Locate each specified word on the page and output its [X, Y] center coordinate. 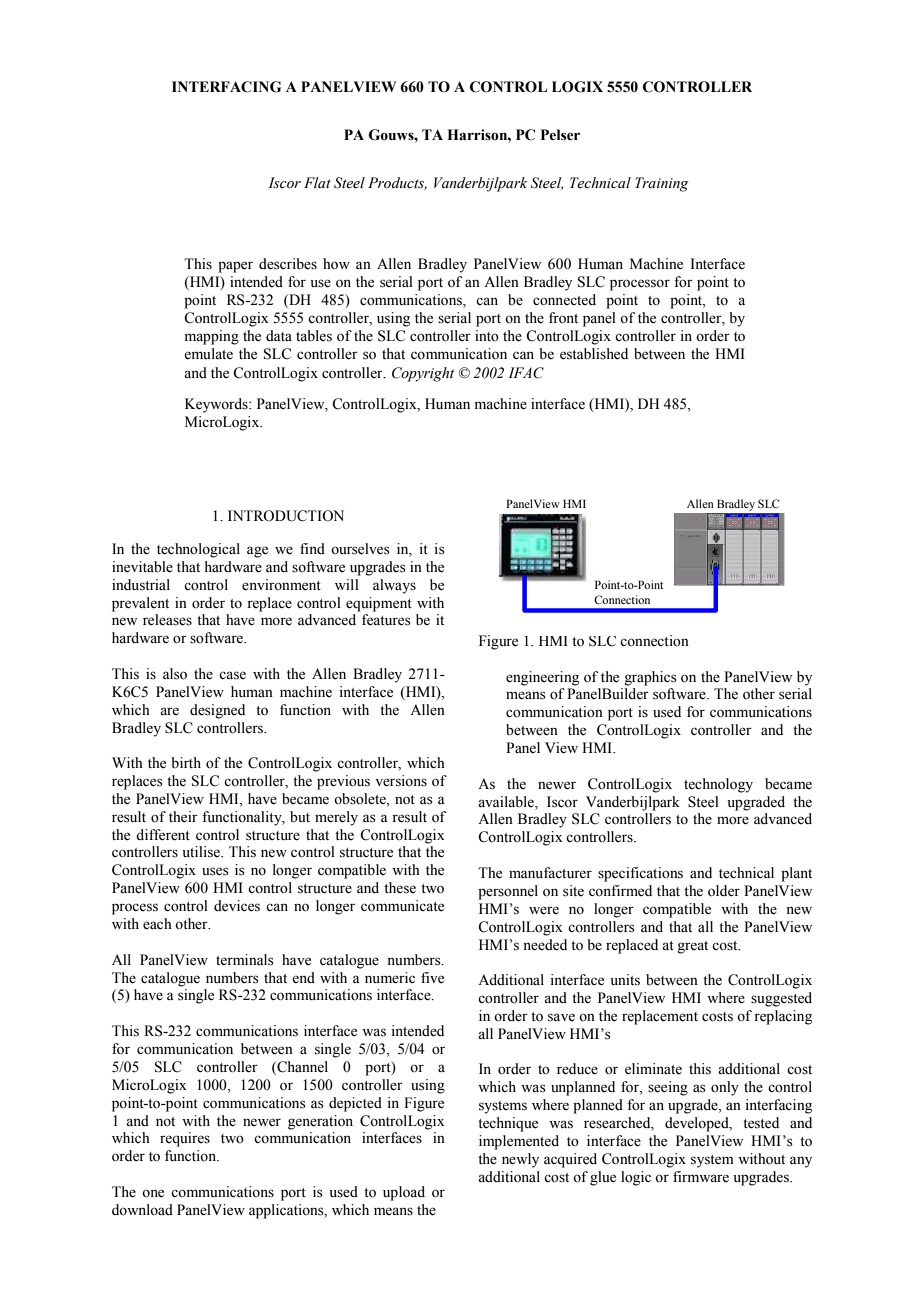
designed [217, 711]
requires [185, 1139]
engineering [542, 678]
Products [397, 183]
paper [235, 267]
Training [662, 184]
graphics [650, 678]
